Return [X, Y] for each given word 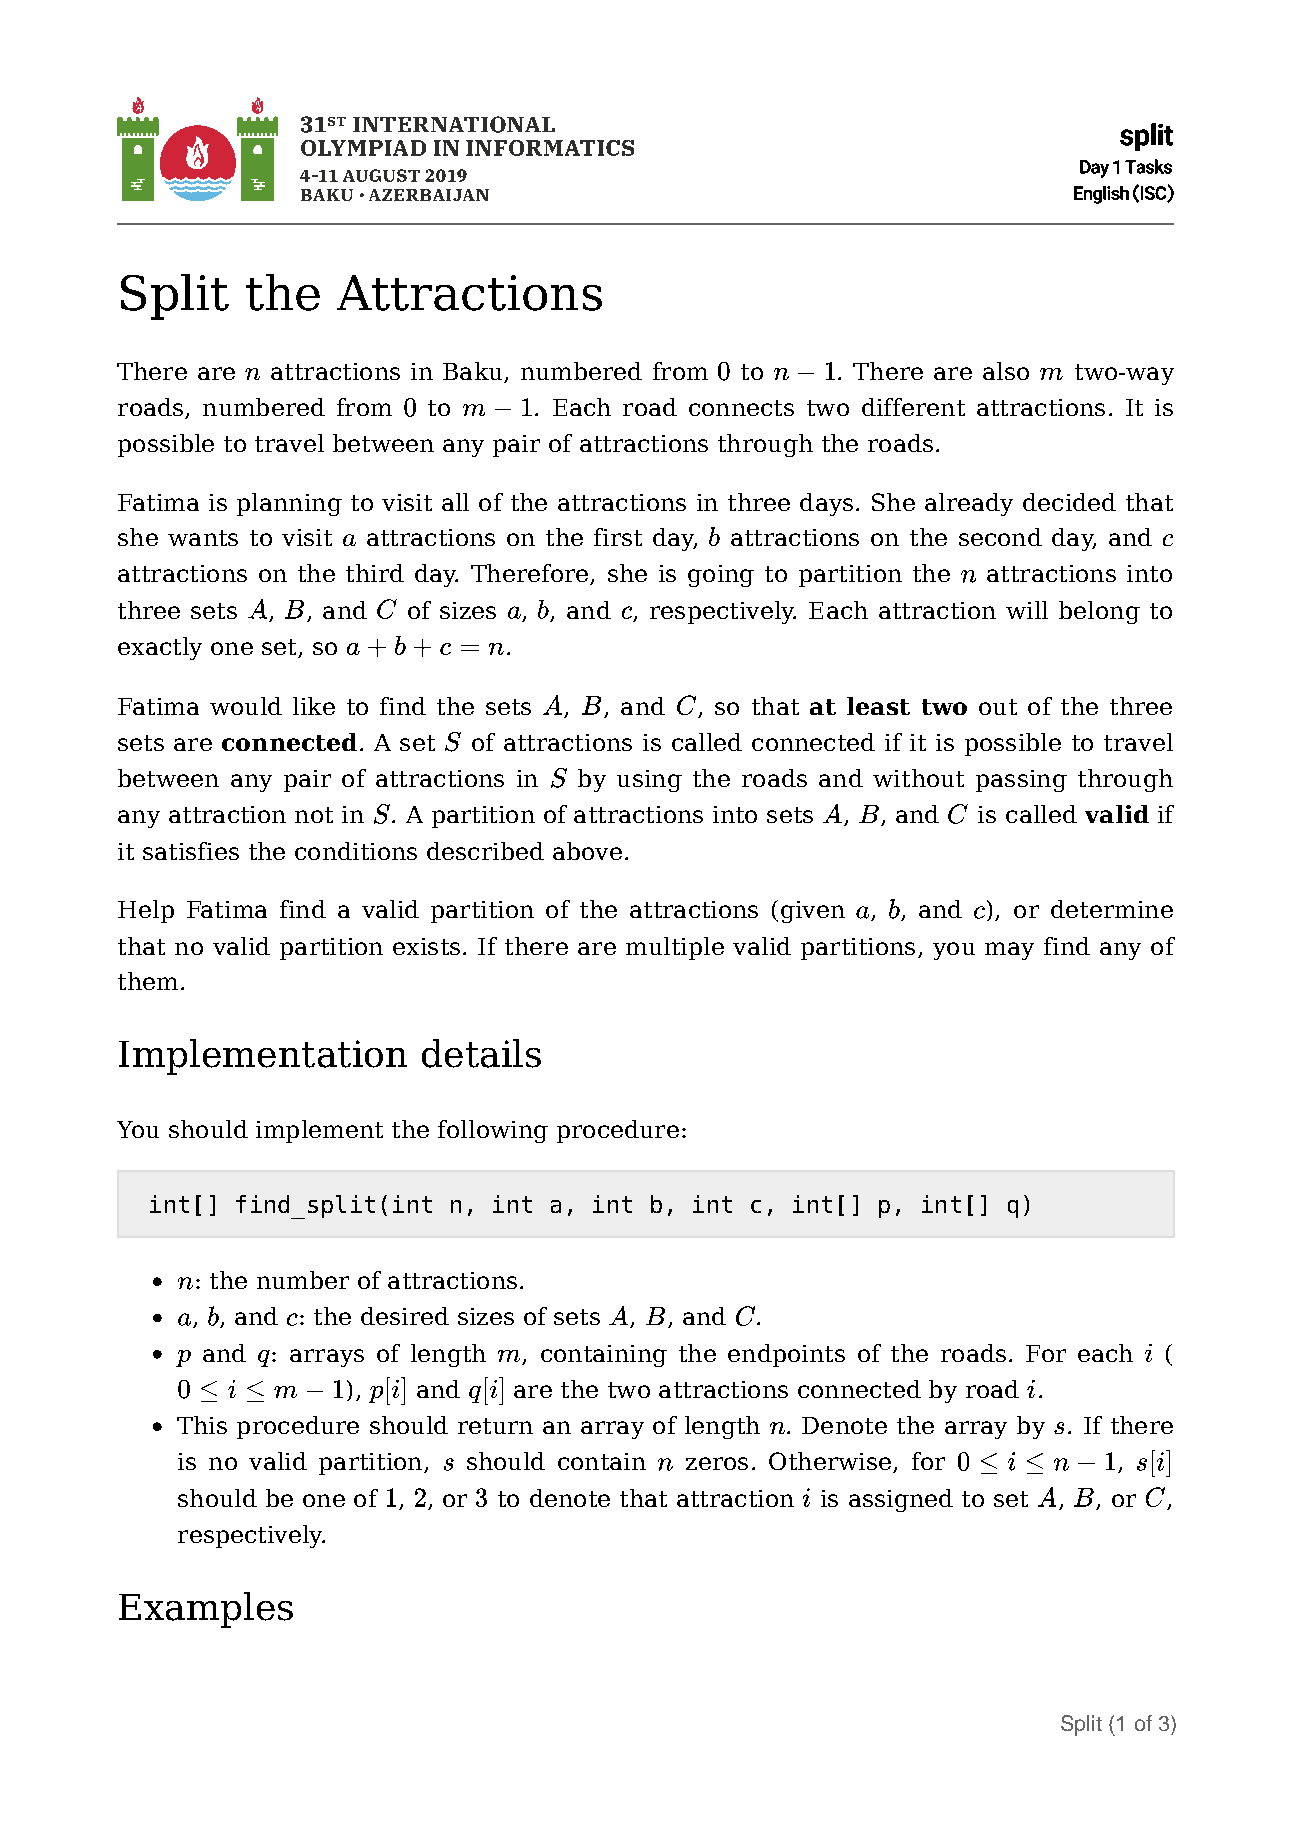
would [246, 706]
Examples [206, 1610]
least [878, 706]
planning [289, 504]
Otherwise [830, 1461]
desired [405, 1316]
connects [741, 408]
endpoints [786, 1355]
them [148, 981]
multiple [675, 948]
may [1009, 951]
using [649, 781]
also [1006, 371]
